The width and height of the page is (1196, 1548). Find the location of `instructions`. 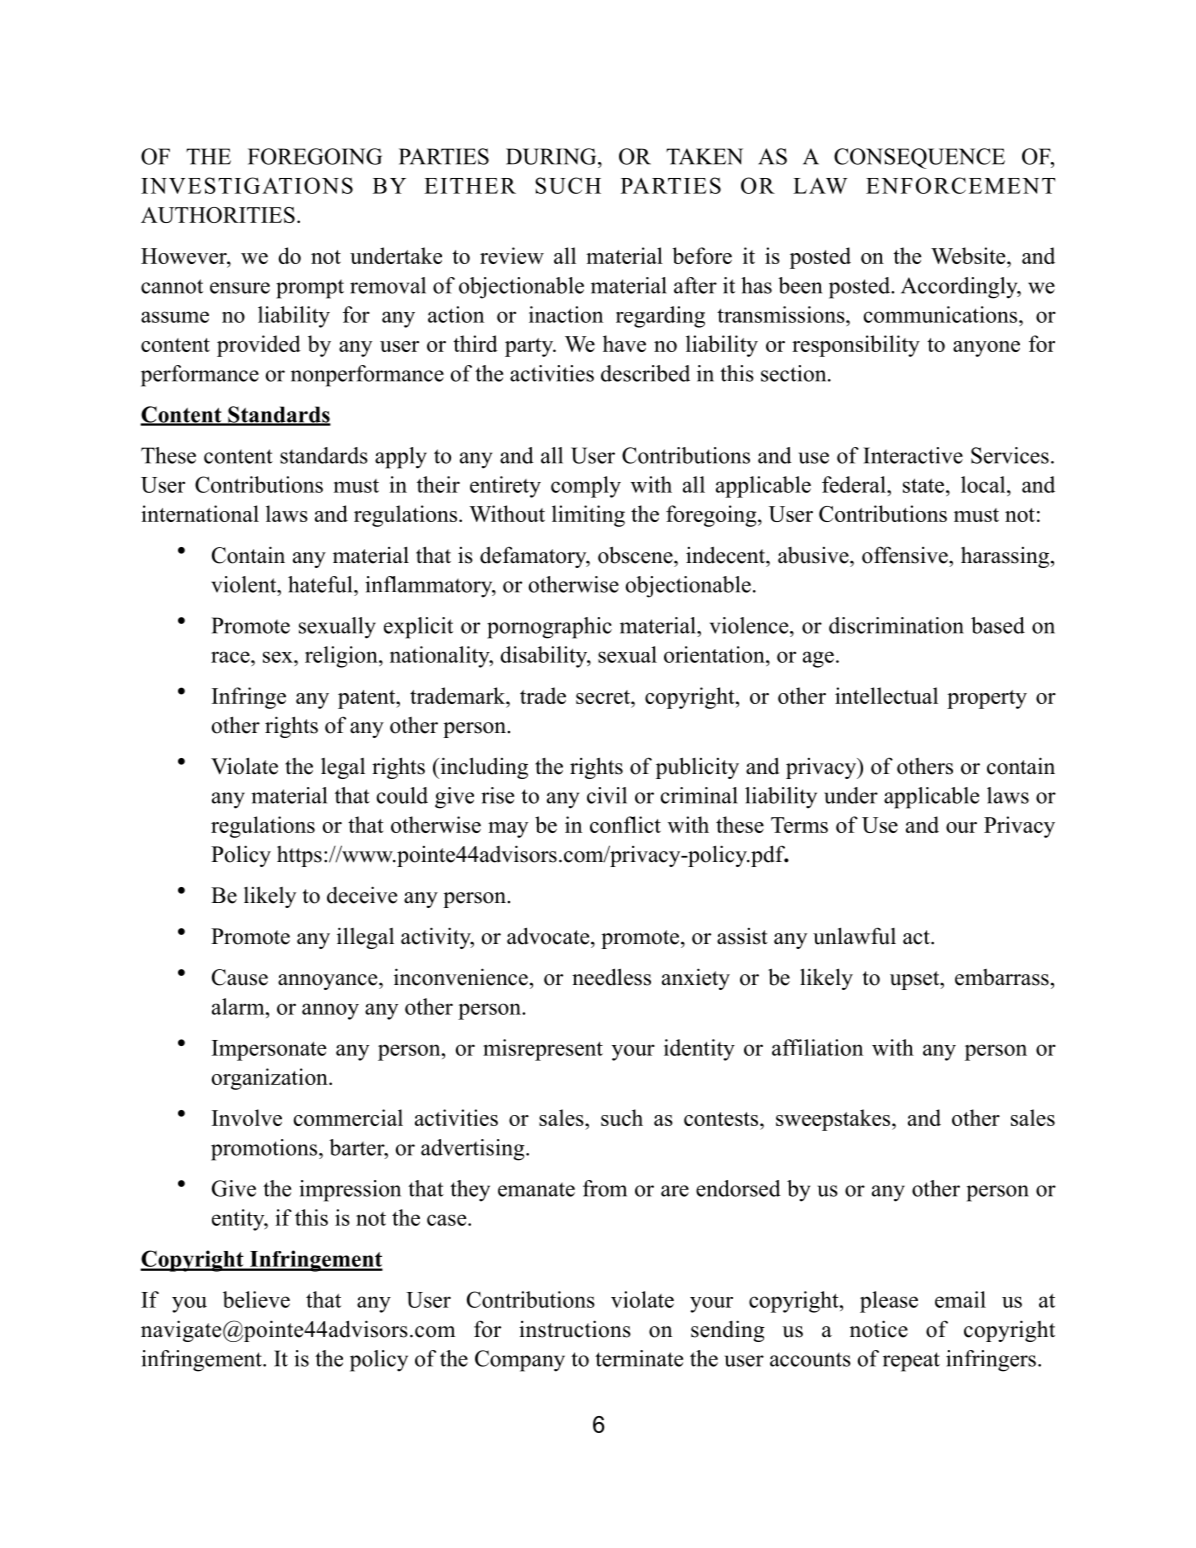

instructions is located at coordinates (575, 1329).
